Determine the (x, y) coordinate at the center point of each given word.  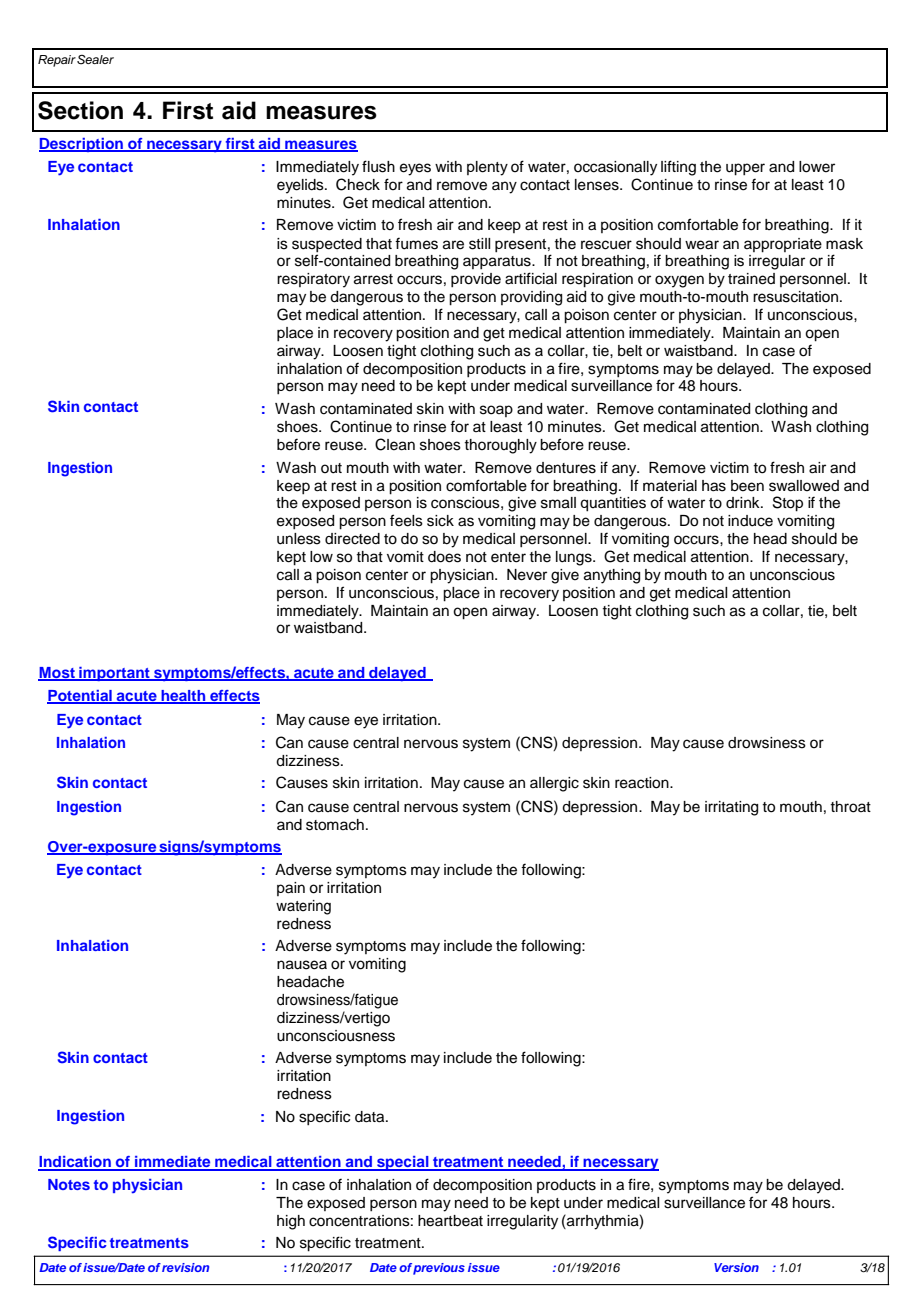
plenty (487, 168)
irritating (731, 808)
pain (291, 889)
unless (299, 539)
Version (736, 1267)
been (747, 486)
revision (185, 1267)
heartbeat (450, 1221)
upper (745, 169)
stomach (335, 825)
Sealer (95, 60)
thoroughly (500, 446)
